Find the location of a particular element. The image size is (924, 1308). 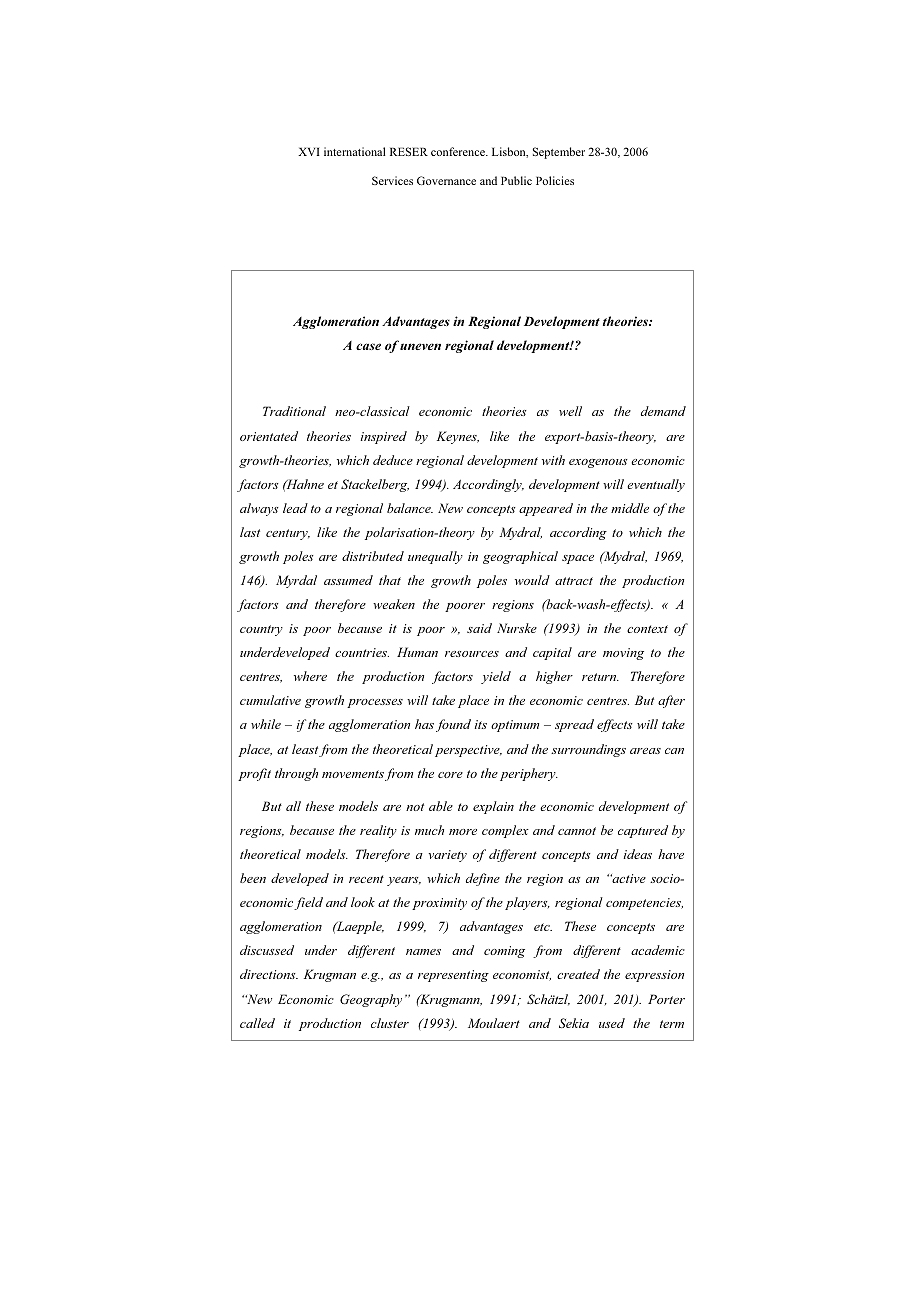

representing is located at coordinates (453, 976).
